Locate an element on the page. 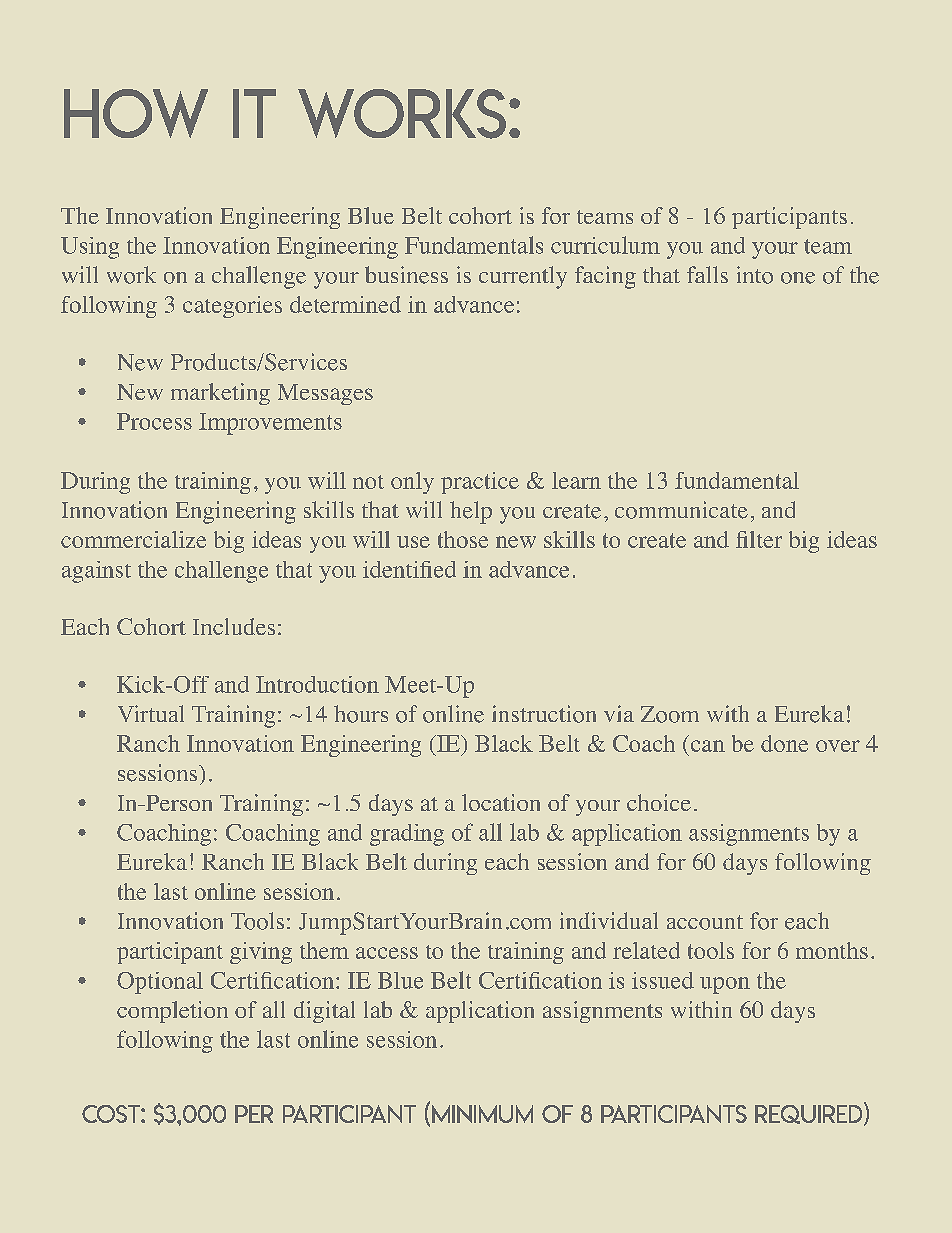 Image resolution: width=952 pixels, height=1233 pixels. Virtual is located at coordinates (151, 713).
